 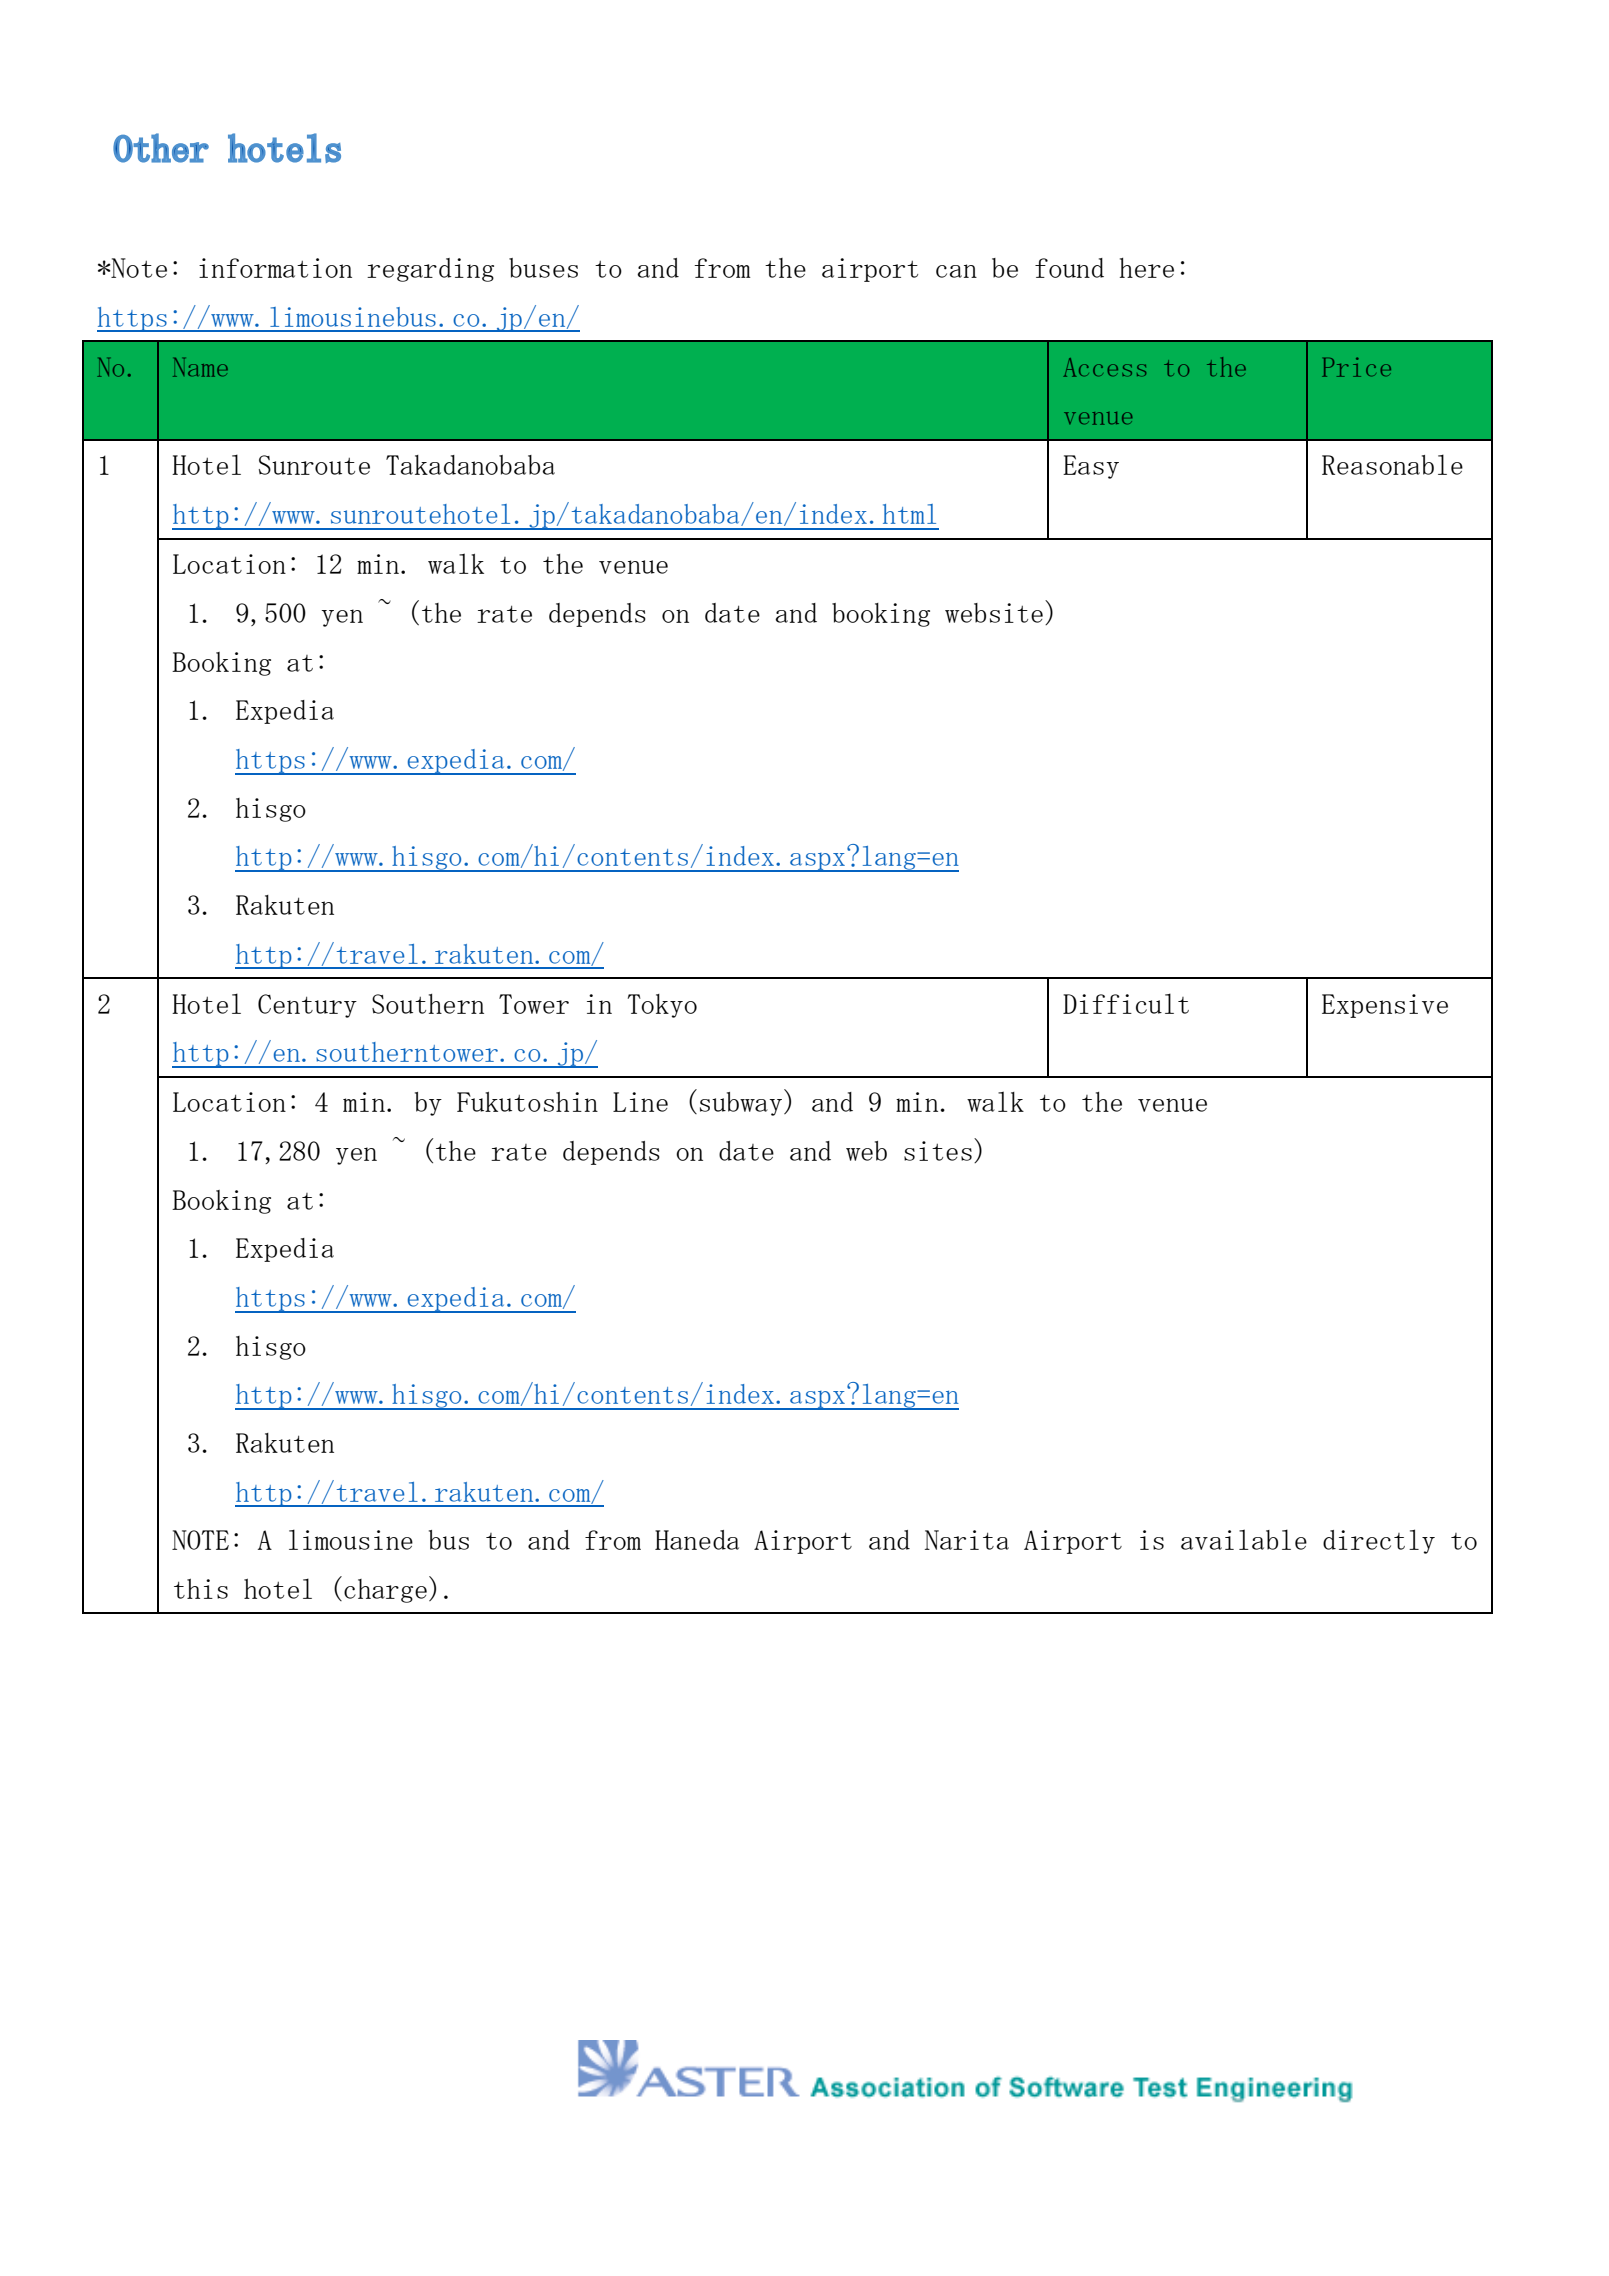 I want to click on Century, so click(x=307, y=1006).
